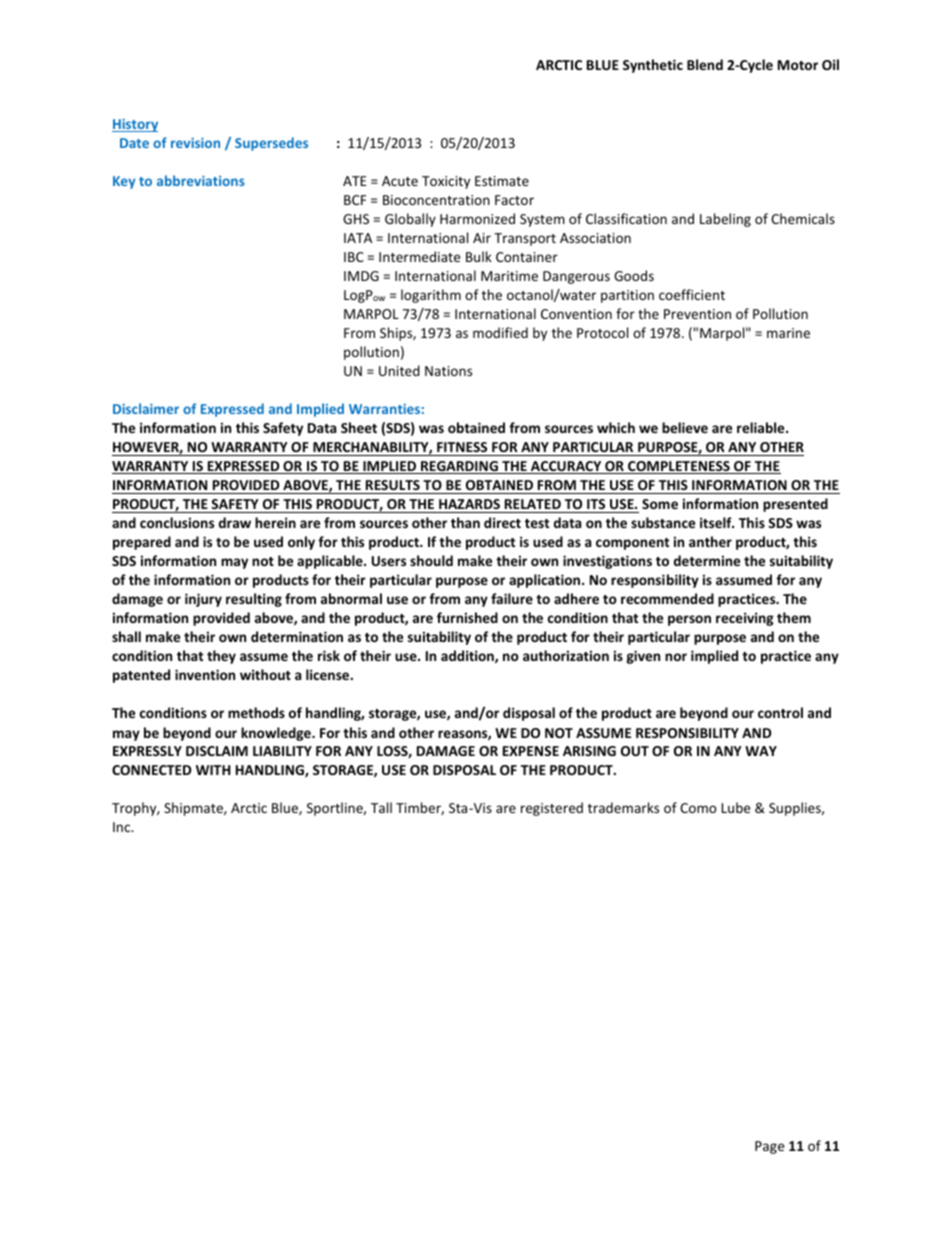 Image resolution: width=952 pixels, height=1233 pixels. Describe the element at coordinates (123, 827) in the screenshot. I see `Inc` at that location.
